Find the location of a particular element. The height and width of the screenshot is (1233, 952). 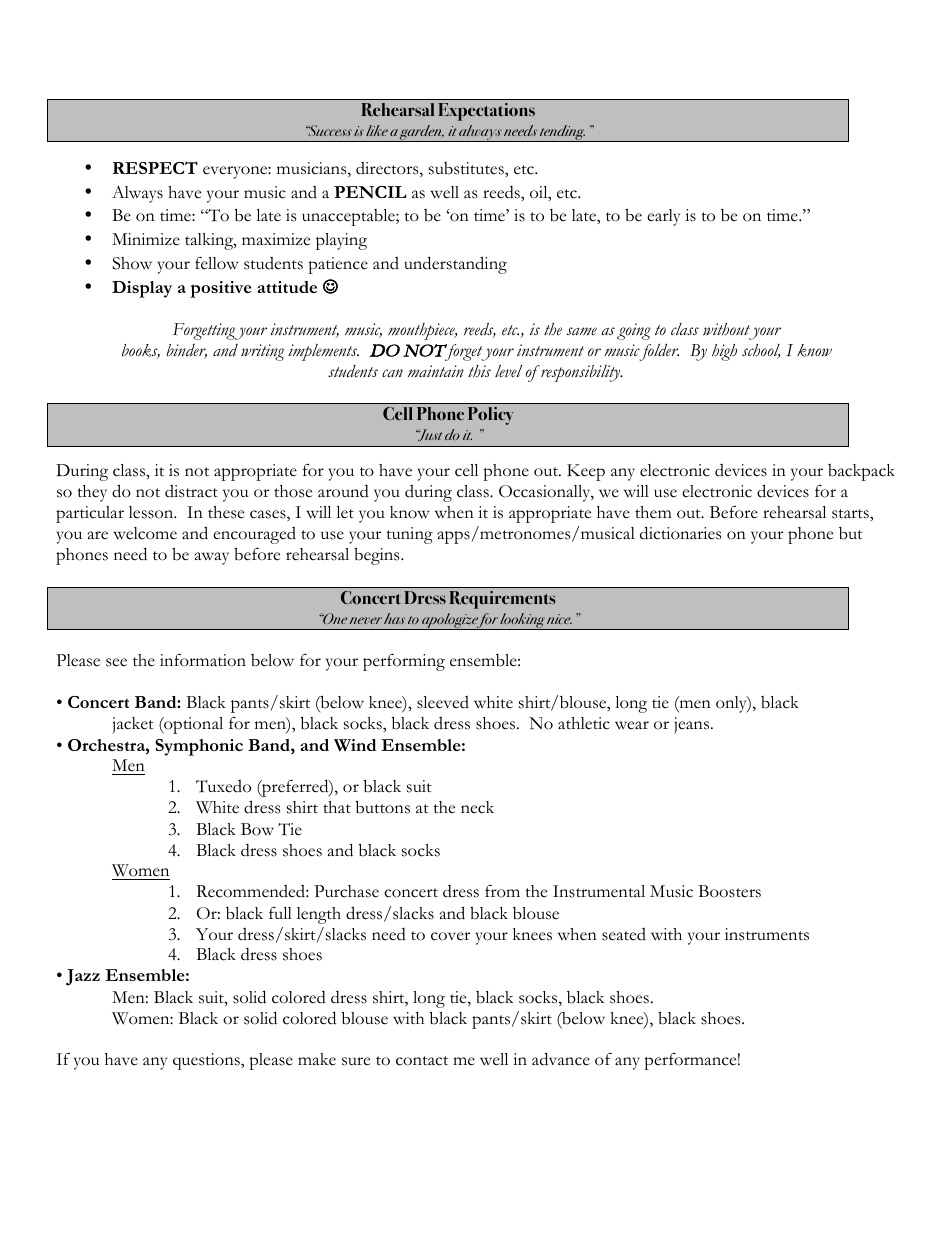

advance is located at coordinates (561, 1059).
